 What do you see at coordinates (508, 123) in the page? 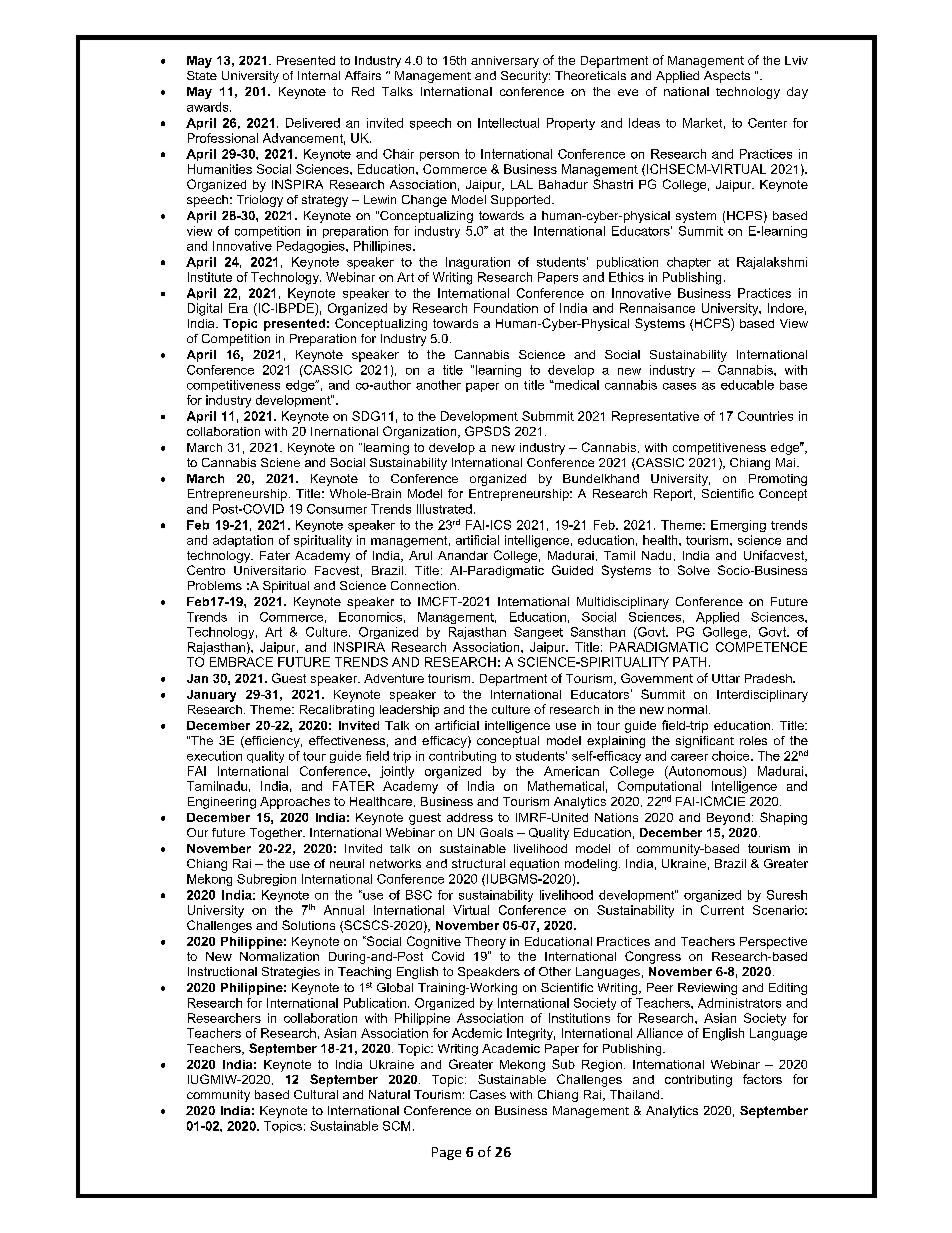
I see `Intellectual` at bounding box center [508, 123].
